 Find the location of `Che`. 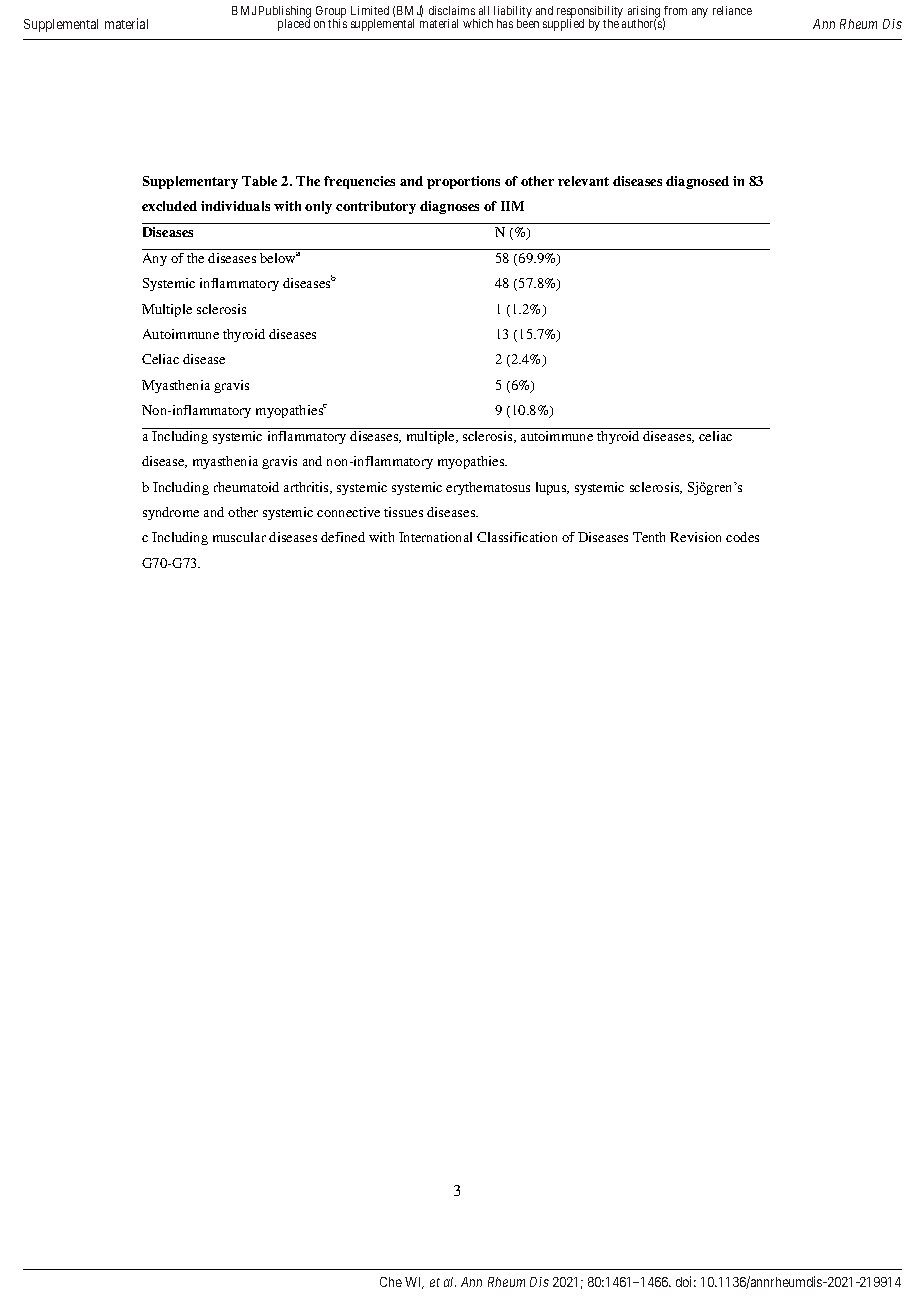

Che is located at coordinates (391, 1282).
